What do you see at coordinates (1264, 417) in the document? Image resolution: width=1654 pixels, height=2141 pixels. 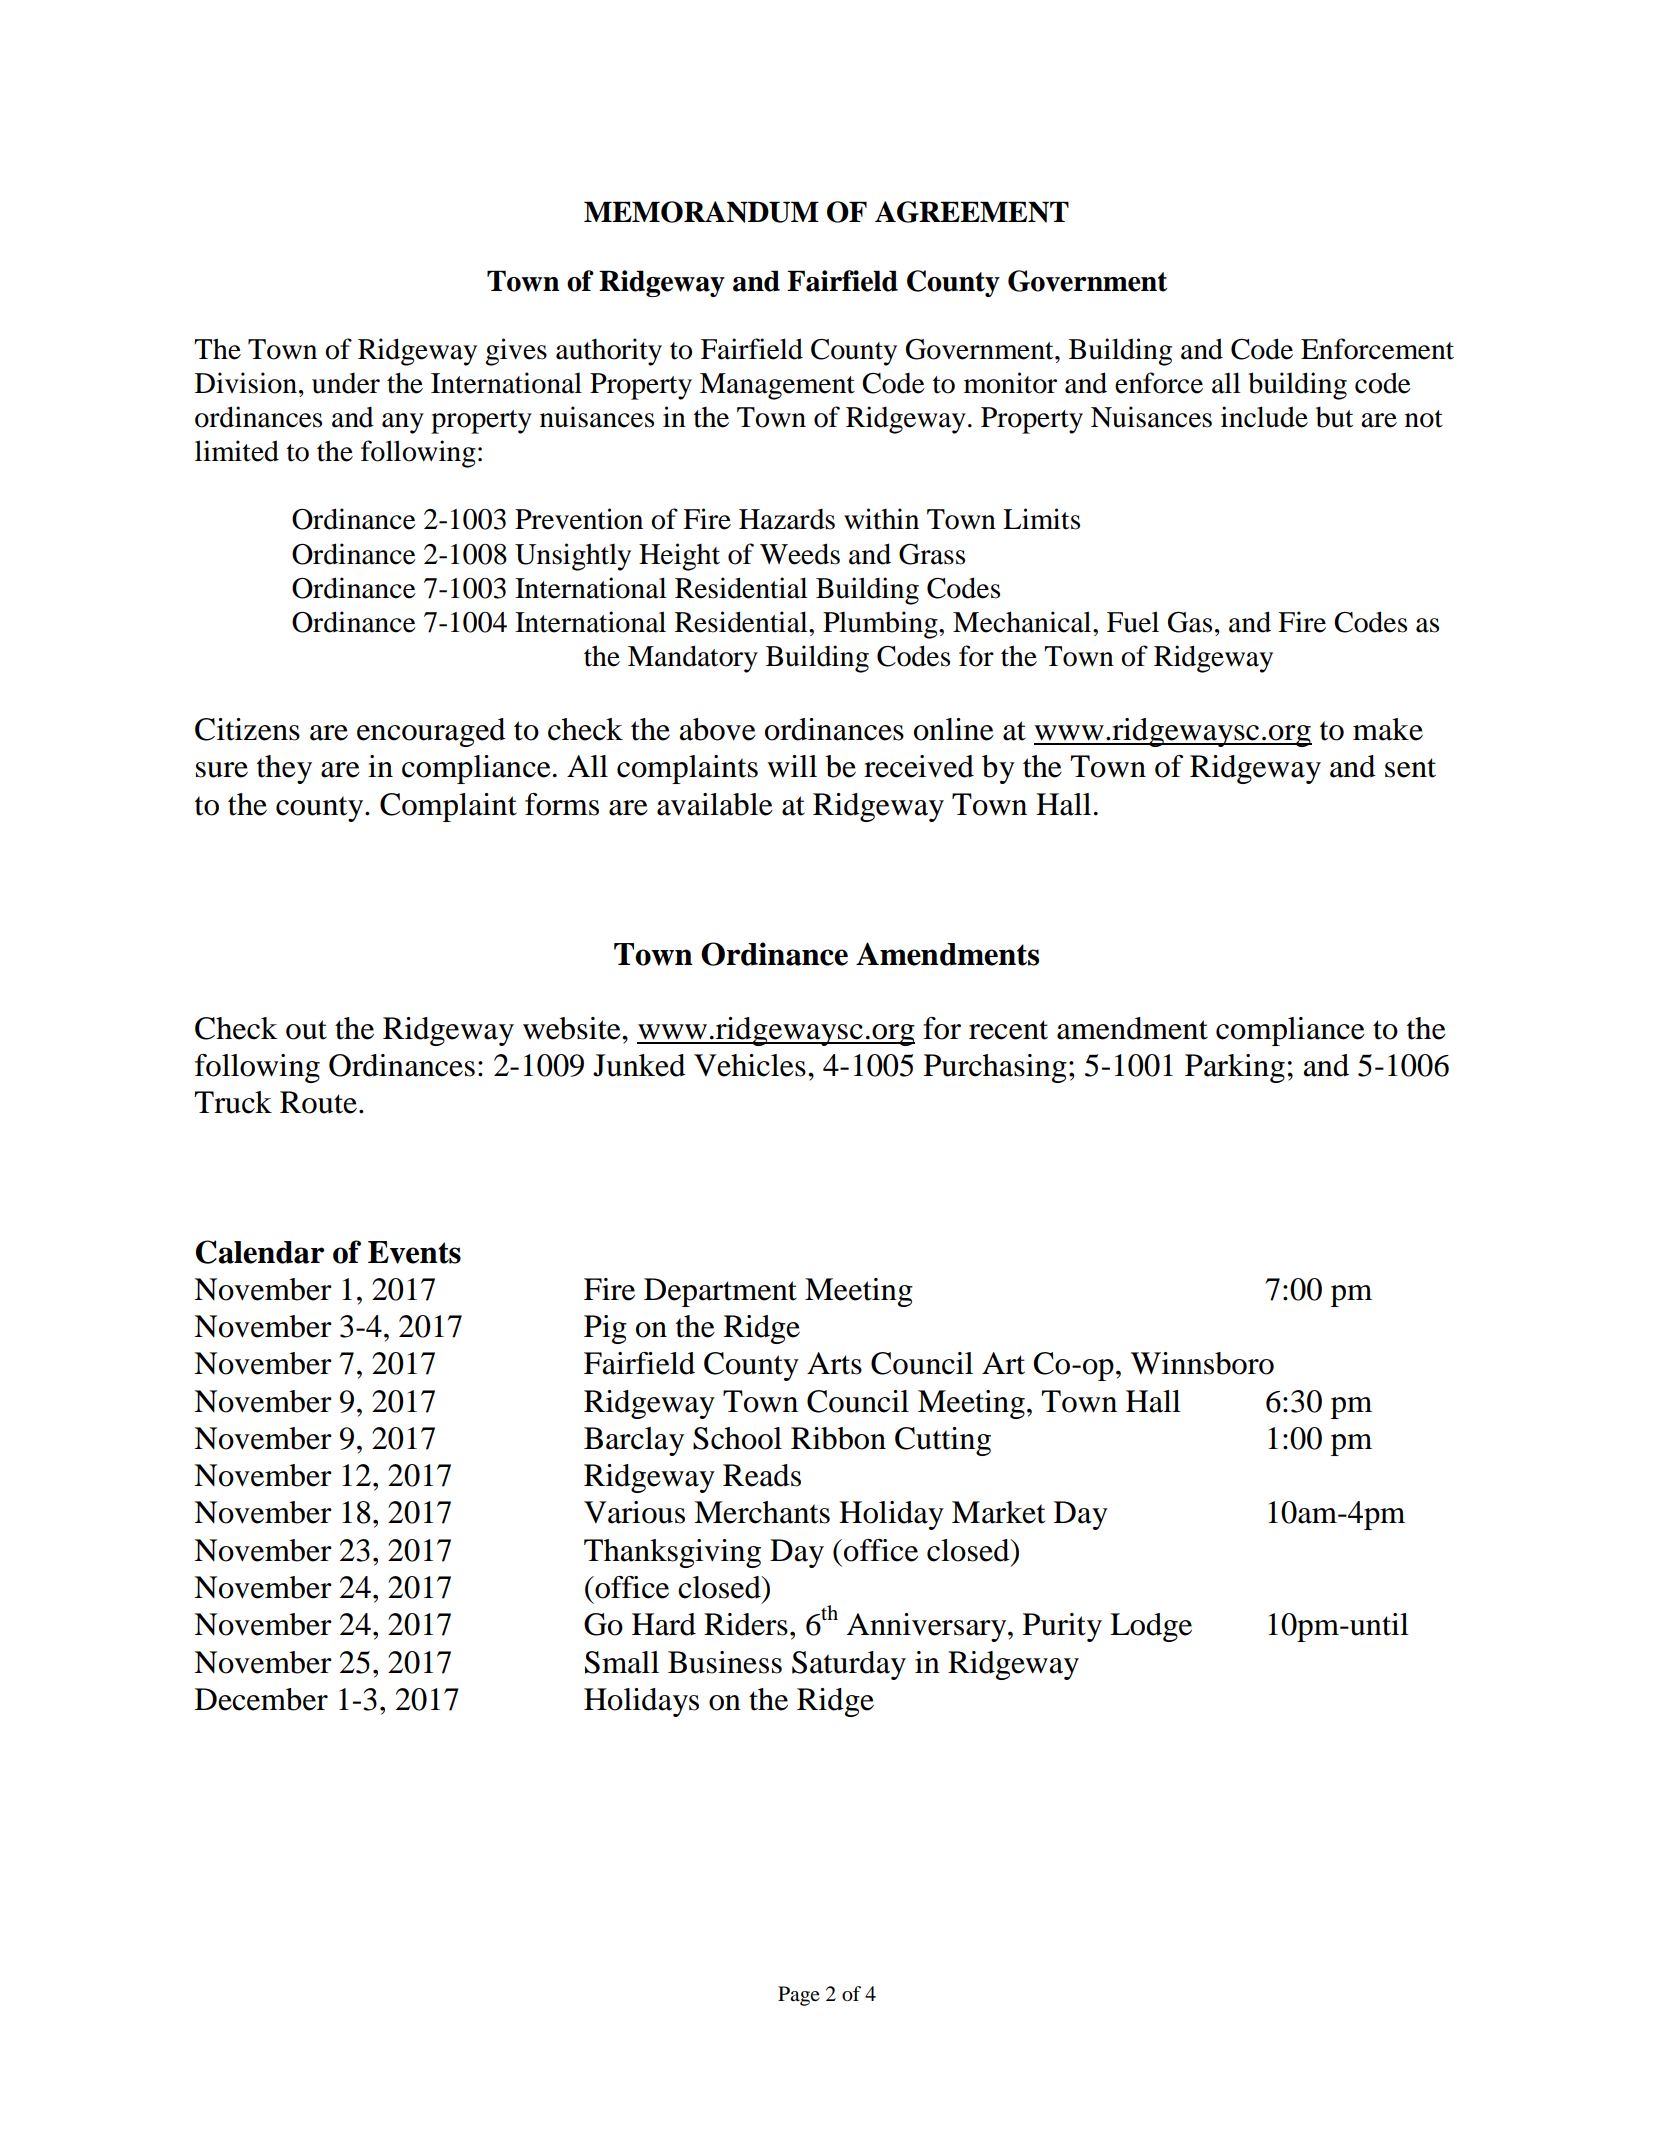 I see `include` at bounding box center [1264, 417].
